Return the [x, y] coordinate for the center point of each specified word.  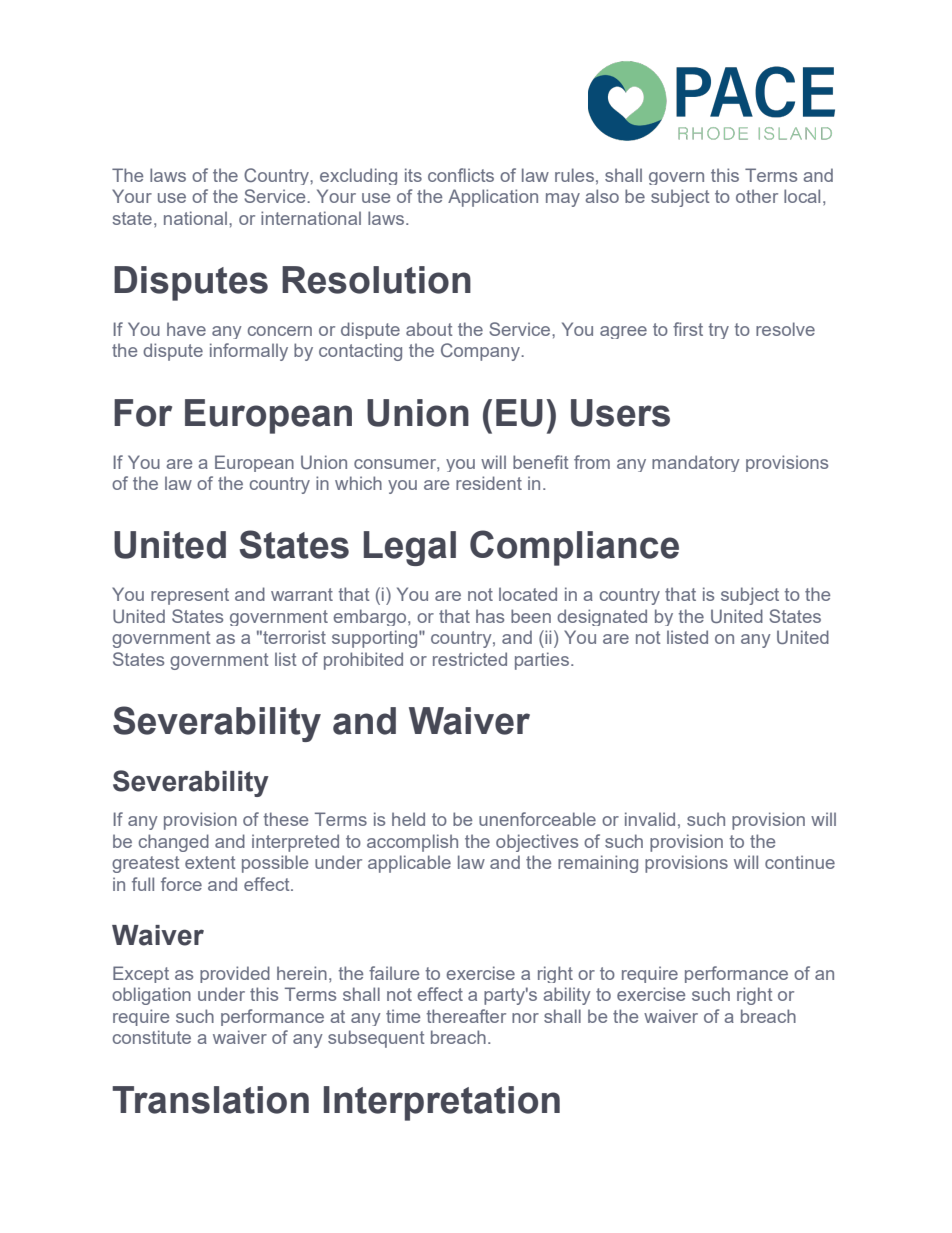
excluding [358, 176]
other [757, 196]
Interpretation [442, 1103]
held [408, 819]
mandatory [696, 463]
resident [489, 483]
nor [525, 1018]
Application [493, 198]
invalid [650, 819]
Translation [210, 1100]
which [358, 483]
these [285, 819]
